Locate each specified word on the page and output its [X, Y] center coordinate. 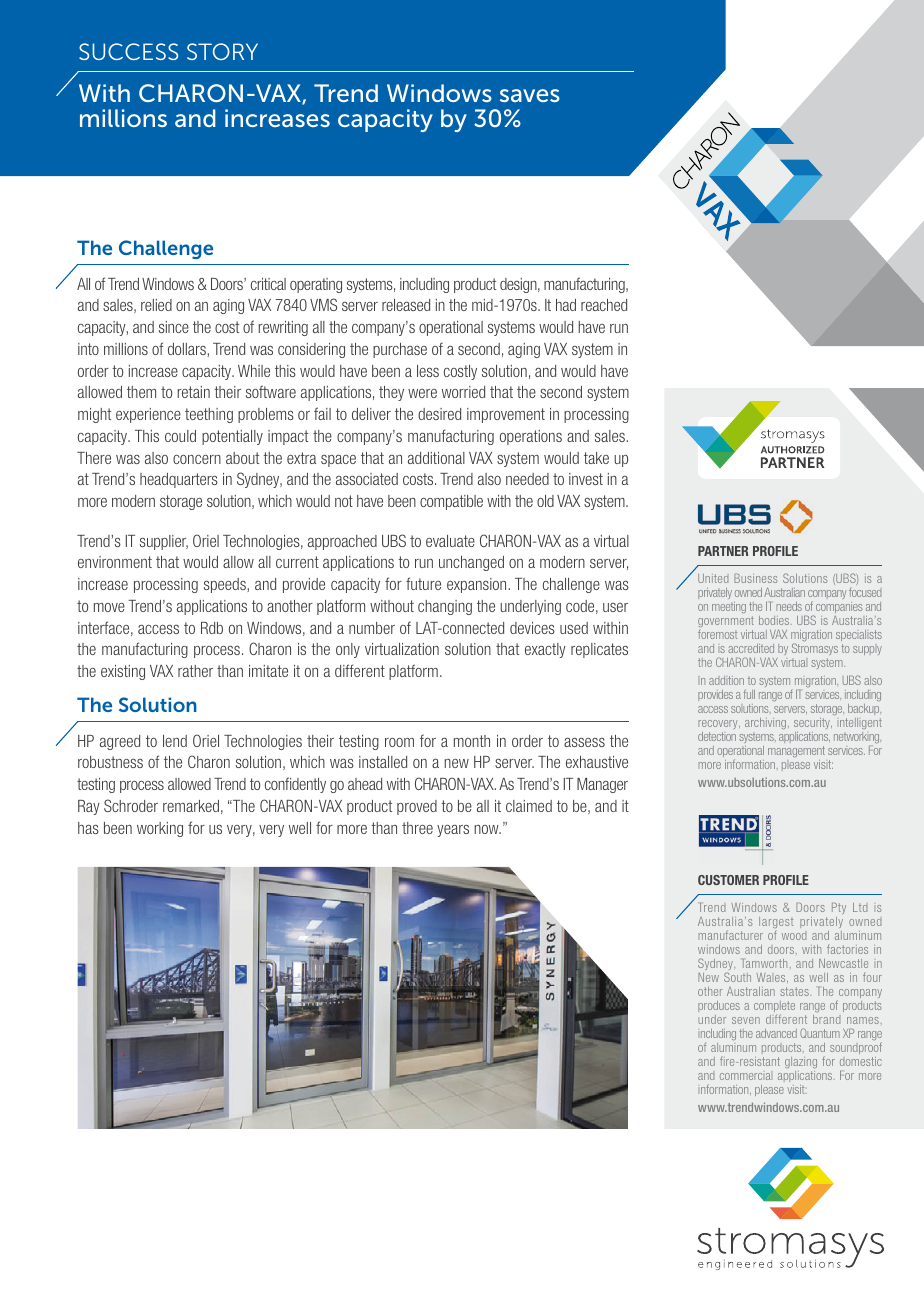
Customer [728, 880]
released [406, 305]
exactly [545, 650]
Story [222, 51]
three [417, 828]
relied [156, 305]
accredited [751, 648]
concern [197, 459]
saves [530, 95]
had [566, 305]
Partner [723, 551]
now [487, 829]
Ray [89, 807]
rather [195, 671]
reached [604, 305]
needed [527, 479]
